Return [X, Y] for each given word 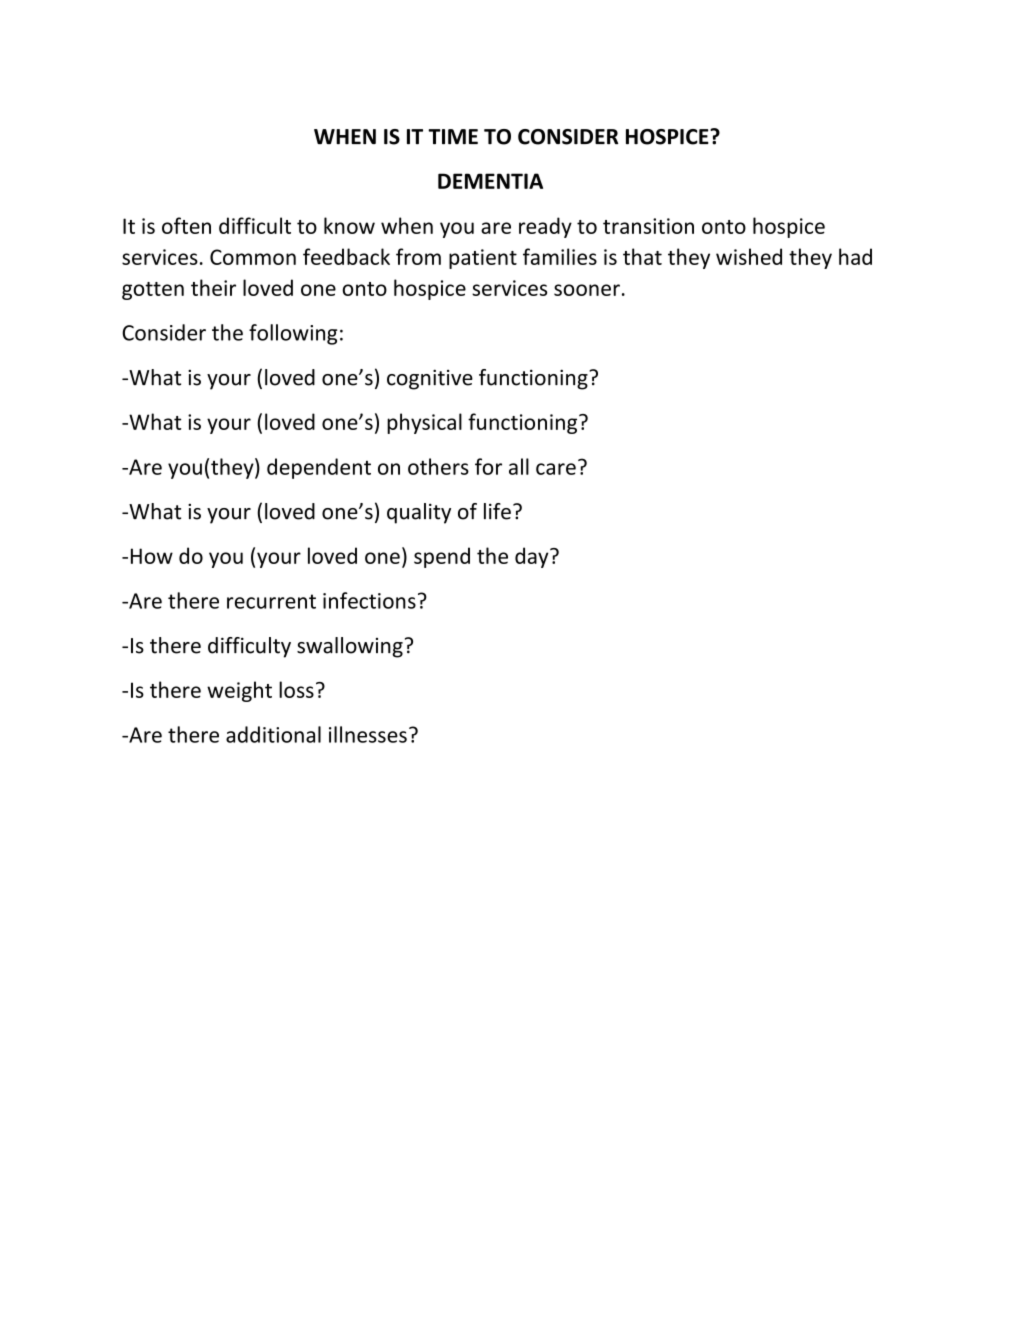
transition [648, 226]
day [533, 557]
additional [273, 734]
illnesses [368, 734]
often [186, 225]
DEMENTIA [490, 181]
